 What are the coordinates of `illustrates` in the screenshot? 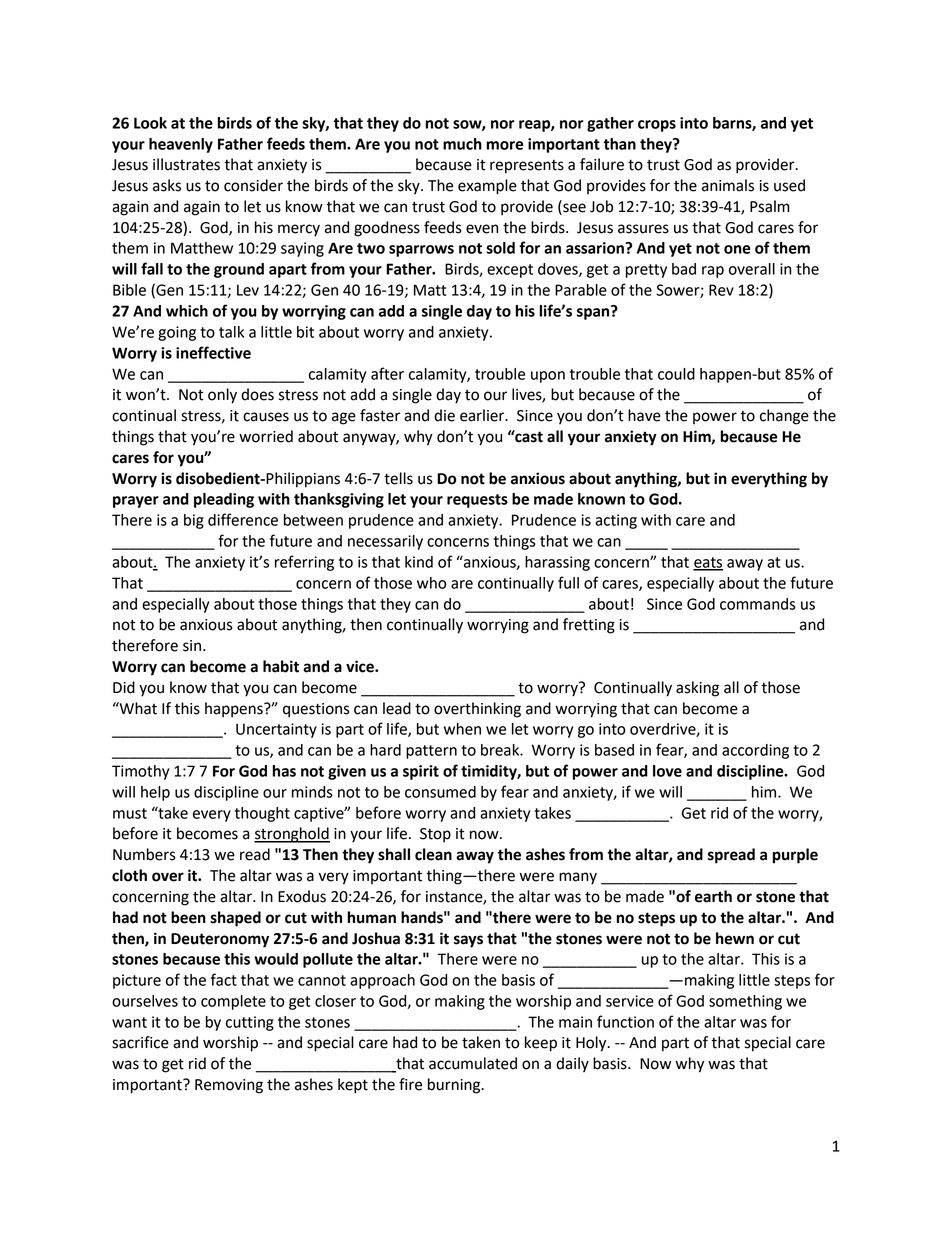 It's located at (186, 164).
